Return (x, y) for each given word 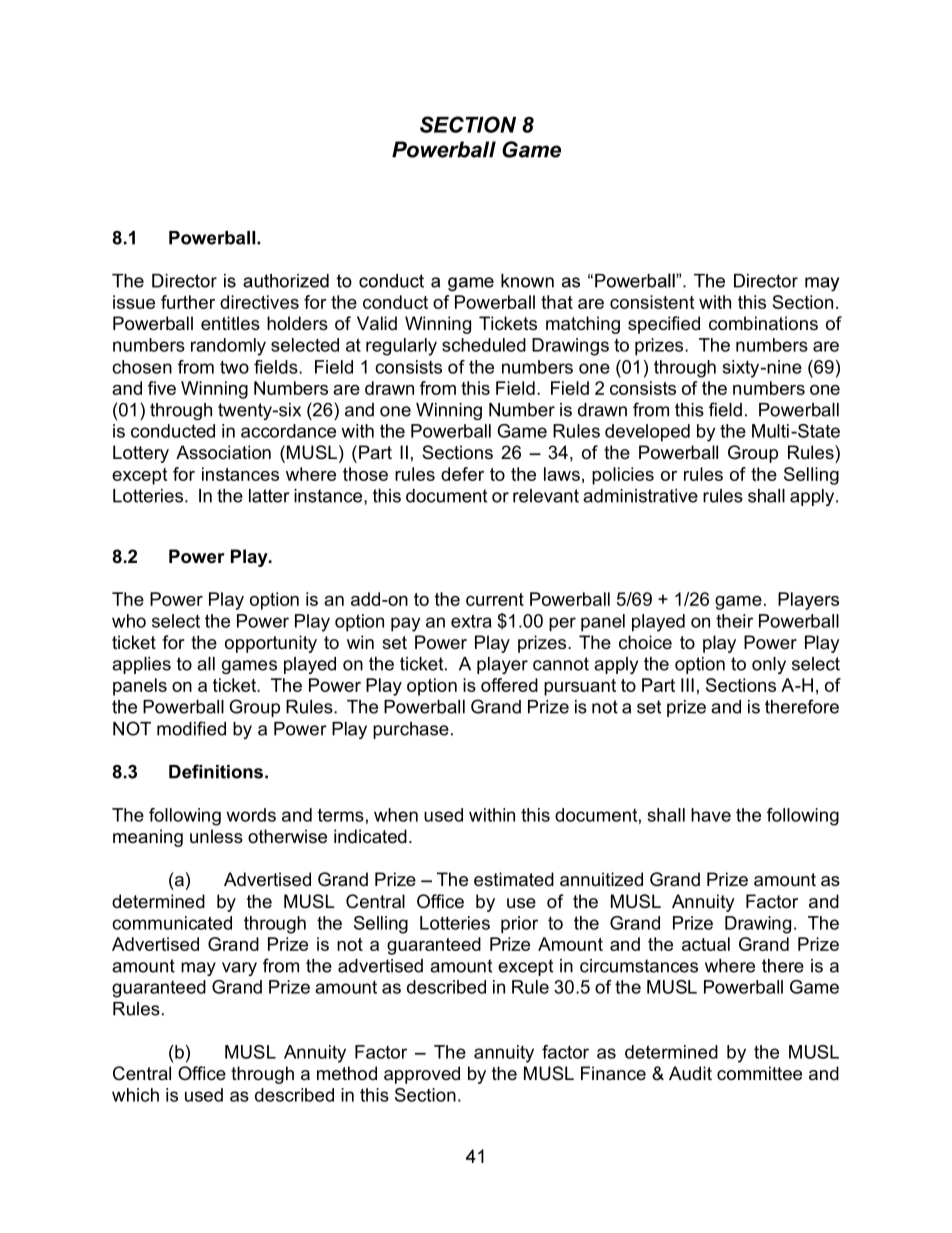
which (135, 1095)
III (687, 685)
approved (422, 1075)
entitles (230, 323)
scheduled (484, 345)
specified (664, 325)
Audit (690, 1073)
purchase (411, 730)
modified (191, 728)
